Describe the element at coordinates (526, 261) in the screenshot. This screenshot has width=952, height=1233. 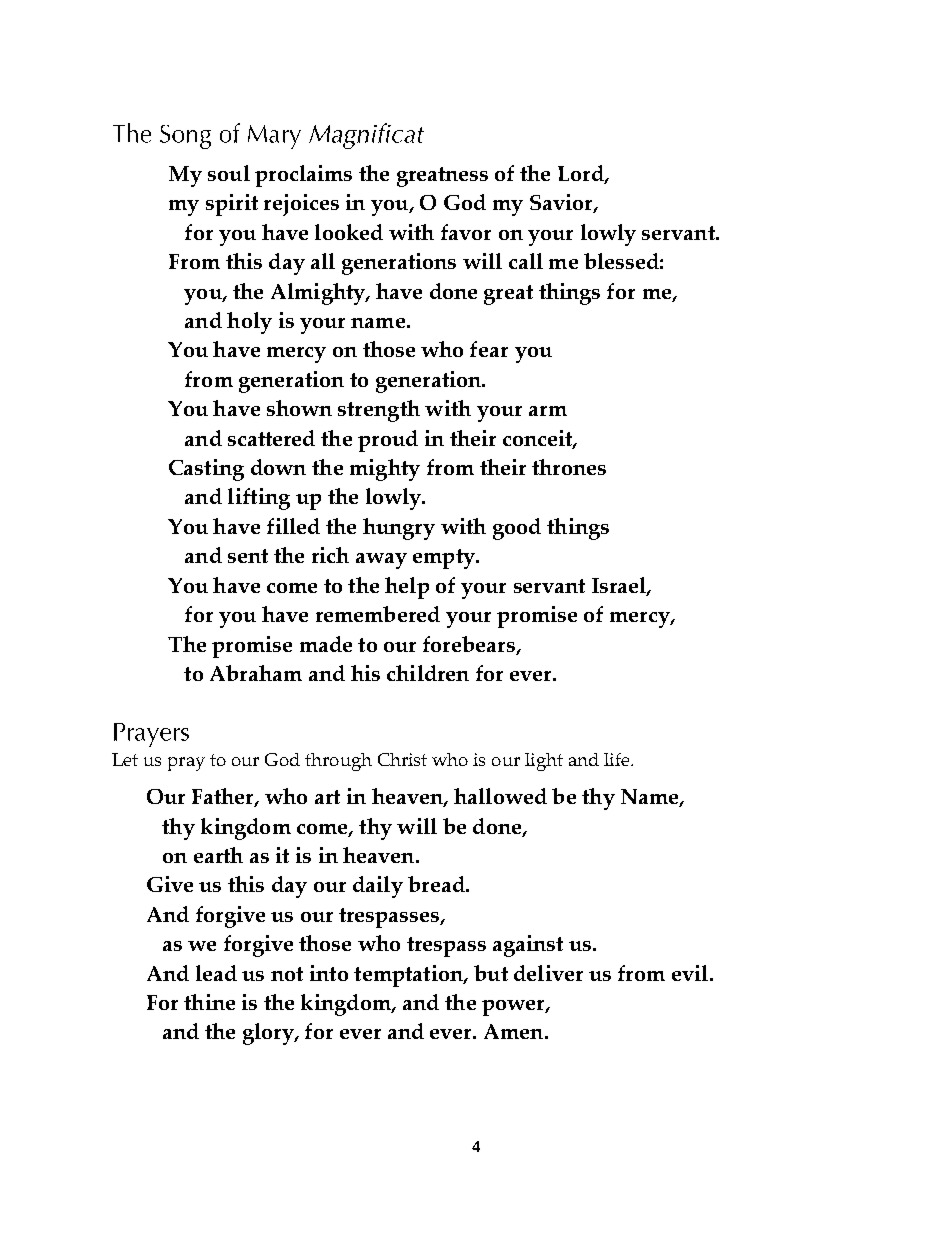
I see `call` at that location.
